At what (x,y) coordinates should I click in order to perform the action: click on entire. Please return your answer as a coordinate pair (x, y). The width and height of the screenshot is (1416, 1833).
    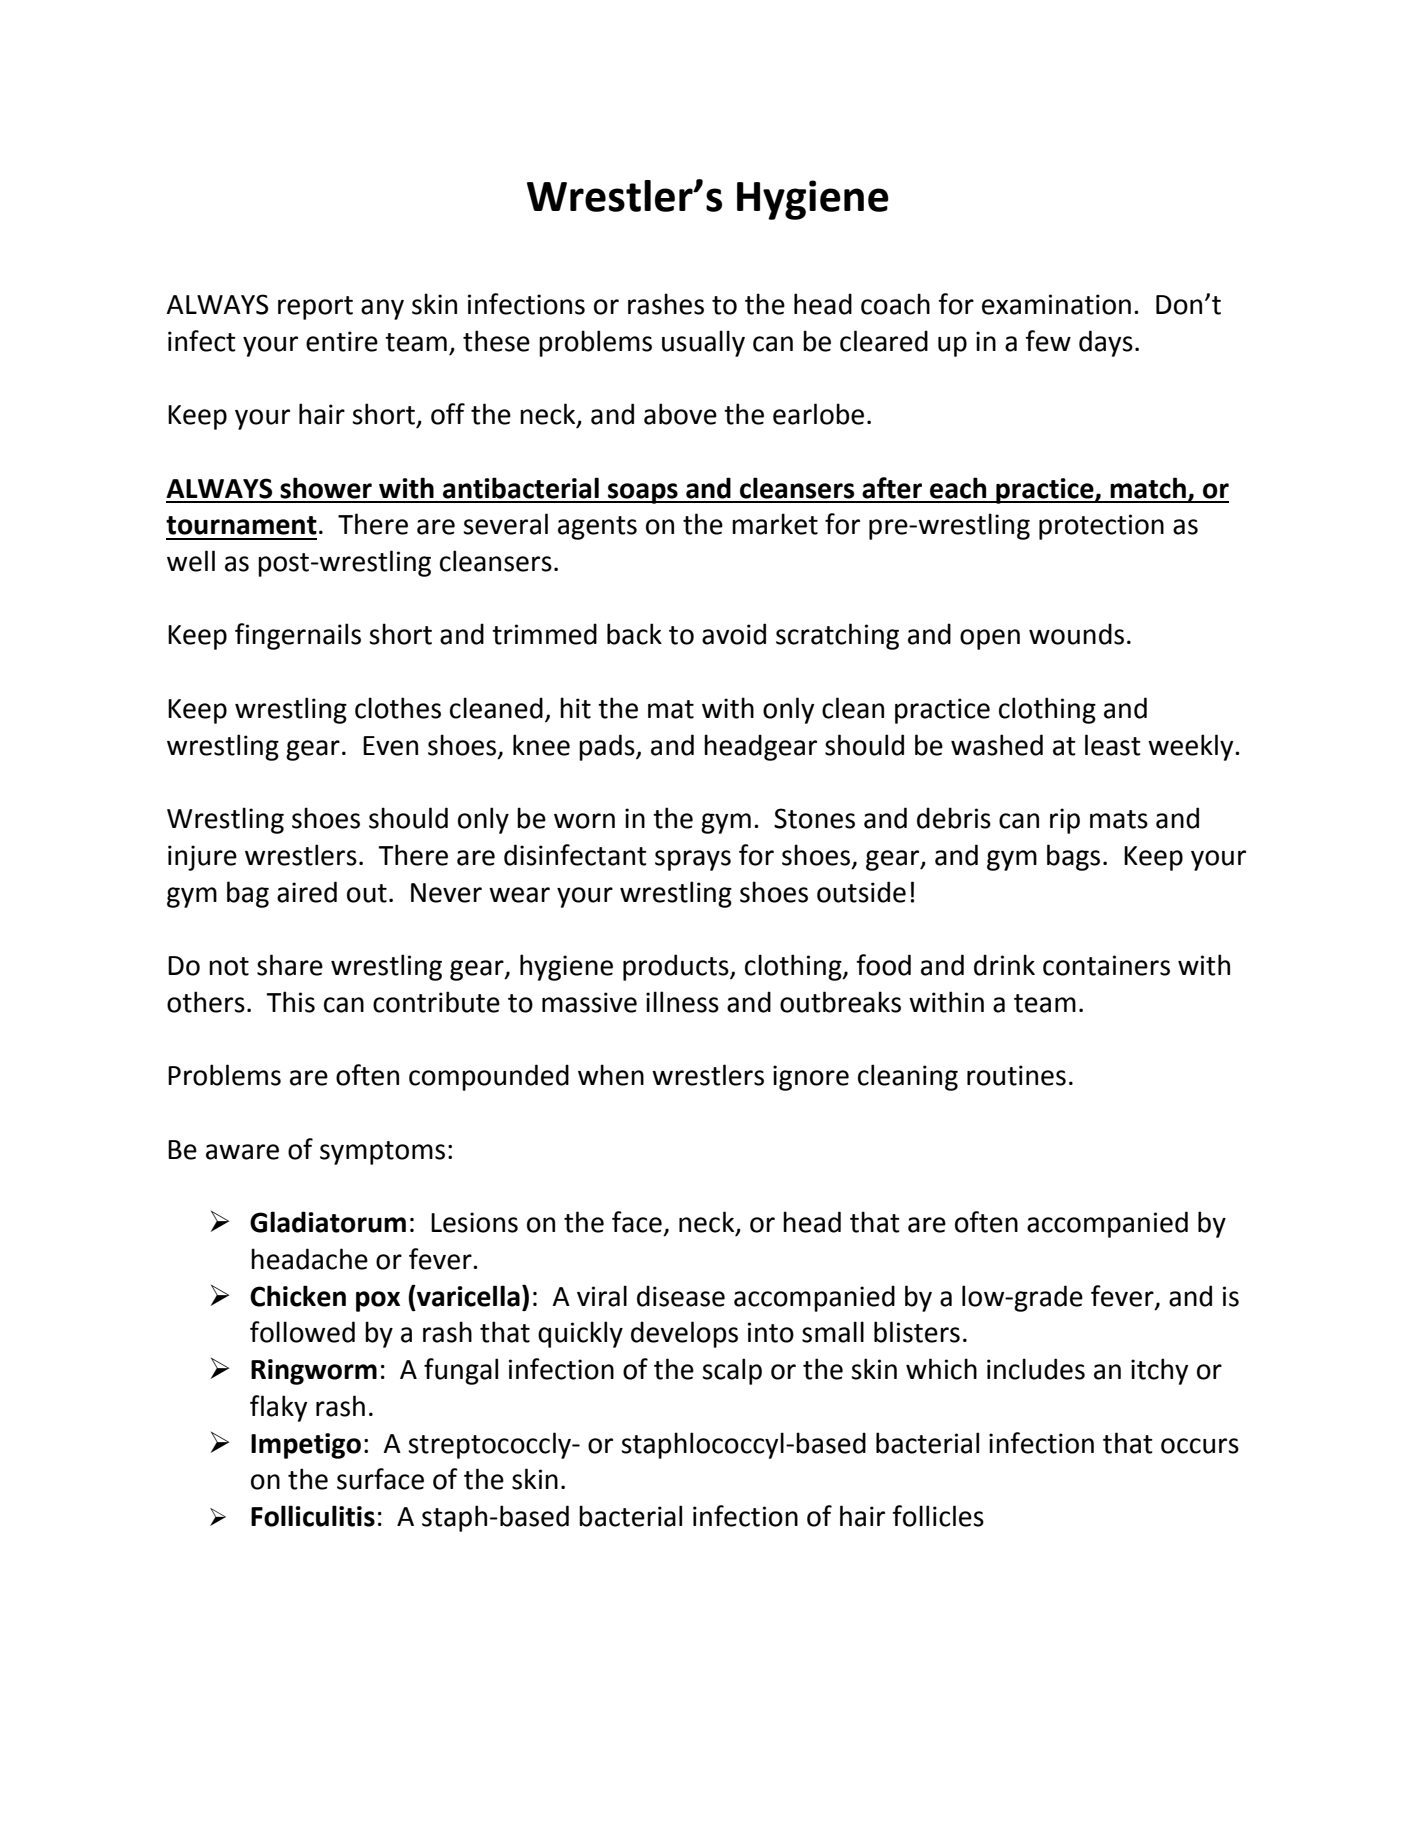
    Looking at the image, I should click on (342, 341).
